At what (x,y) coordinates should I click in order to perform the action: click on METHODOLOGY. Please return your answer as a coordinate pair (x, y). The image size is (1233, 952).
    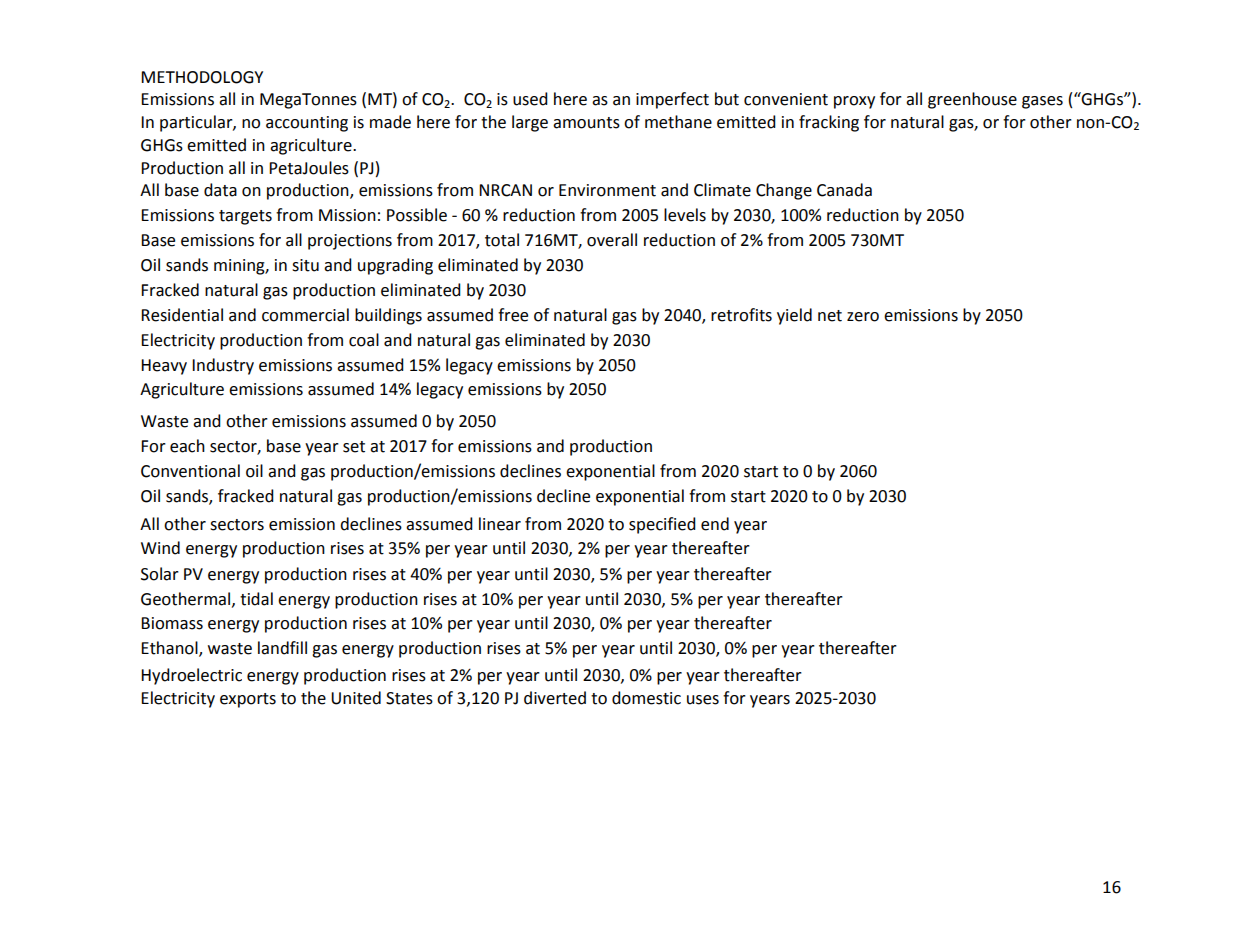
    Looking at the image, I should click on (202, 77).
